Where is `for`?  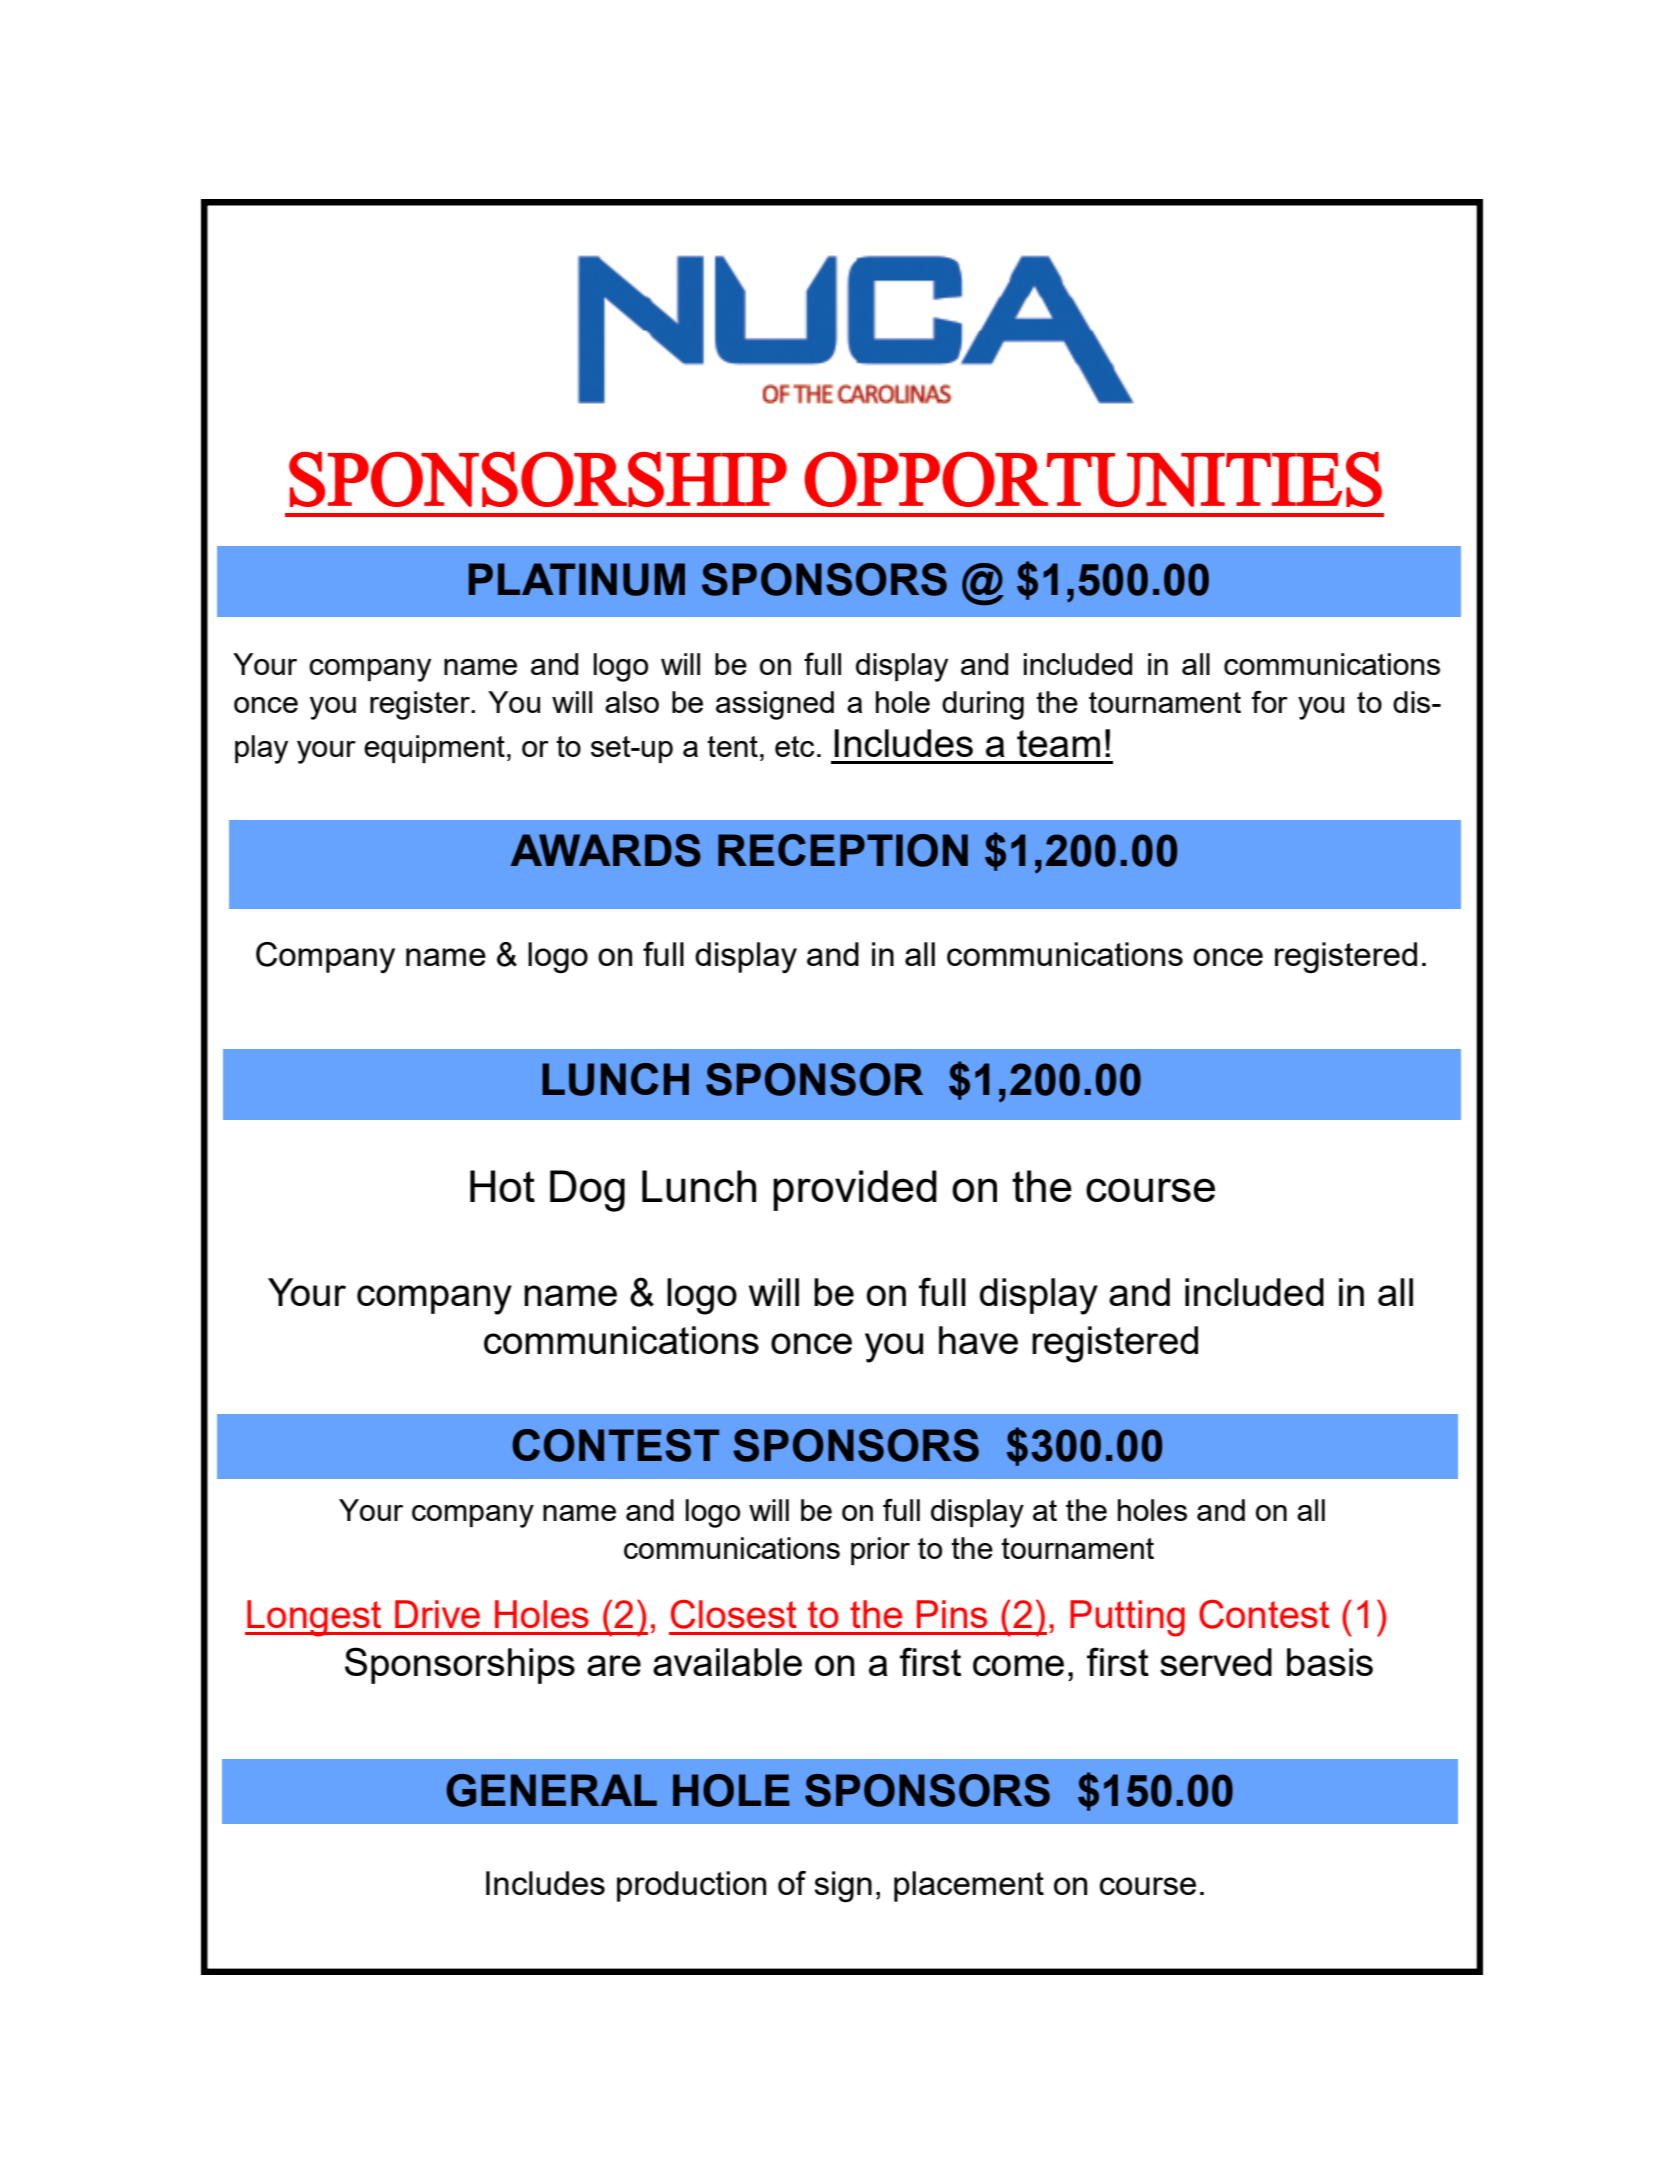 for is located at coordinates (1270, 701).
